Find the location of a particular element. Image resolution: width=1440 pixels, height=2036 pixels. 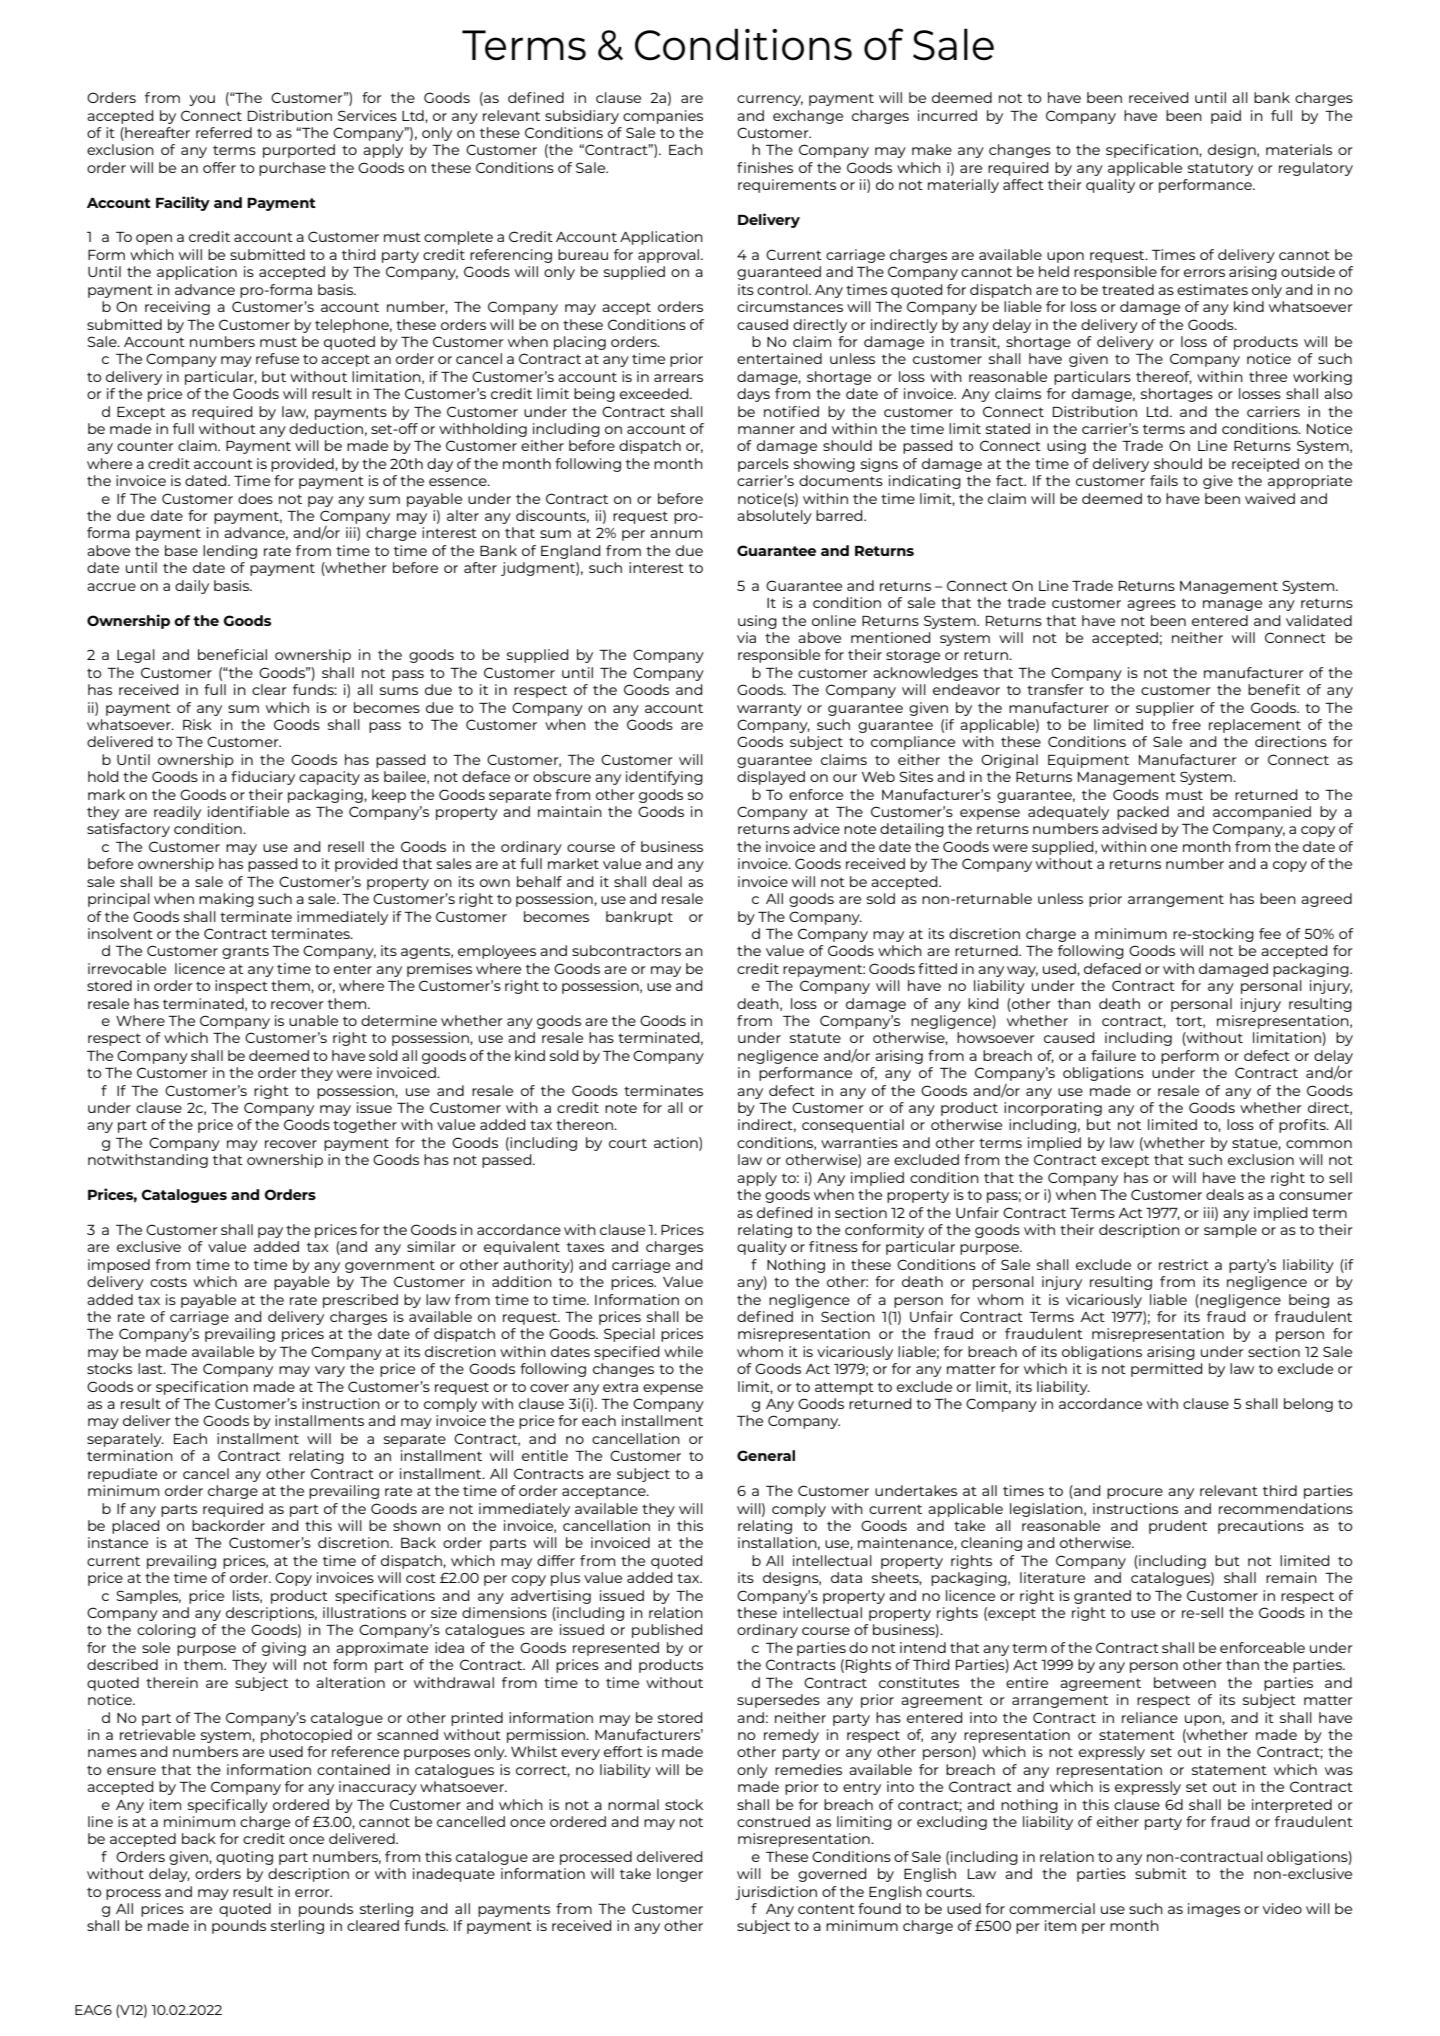

prudent is located at coordinates (1178, 1527).
